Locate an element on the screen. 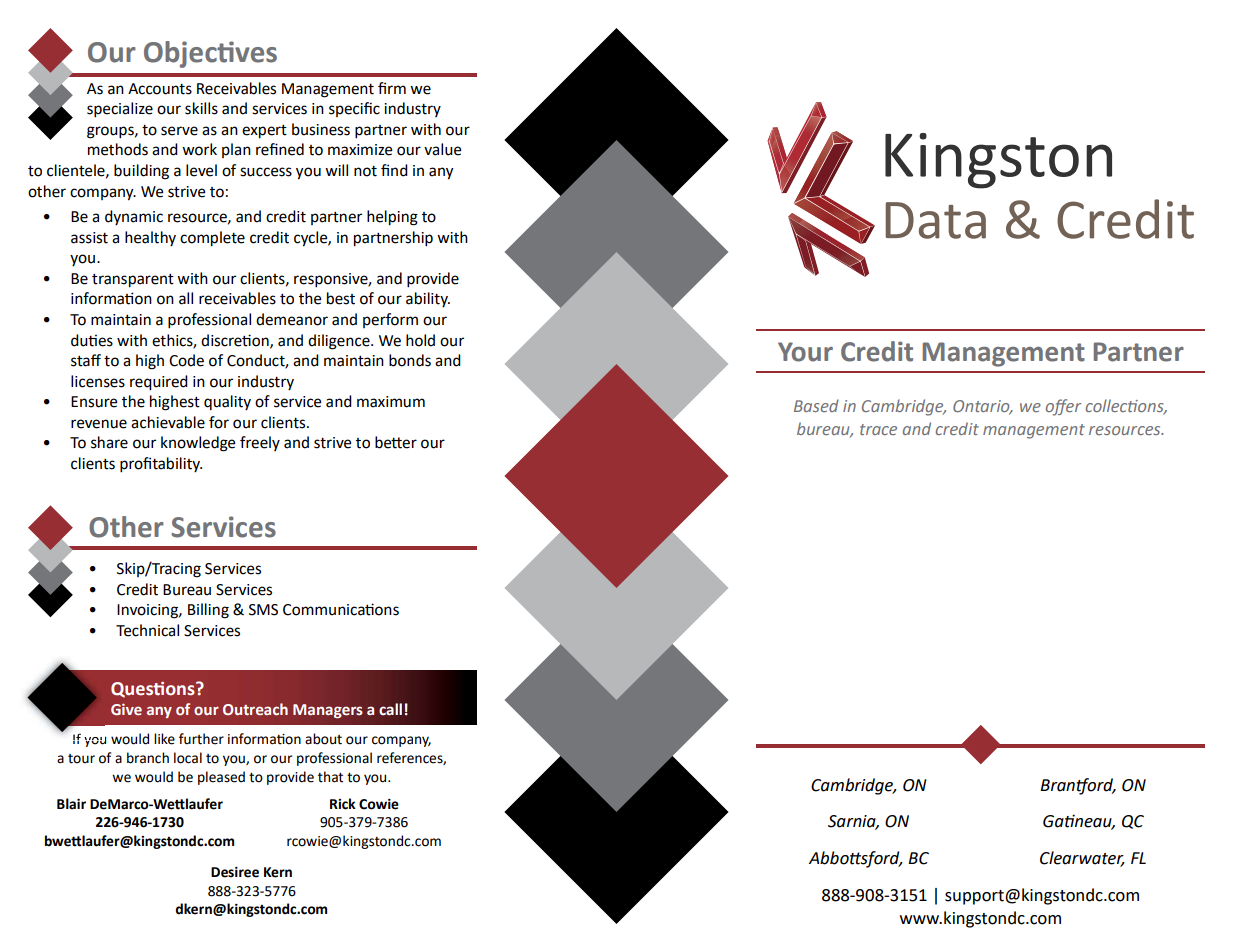 The image size is (1233, 952). maximize is located at coordinates (360, 150).
